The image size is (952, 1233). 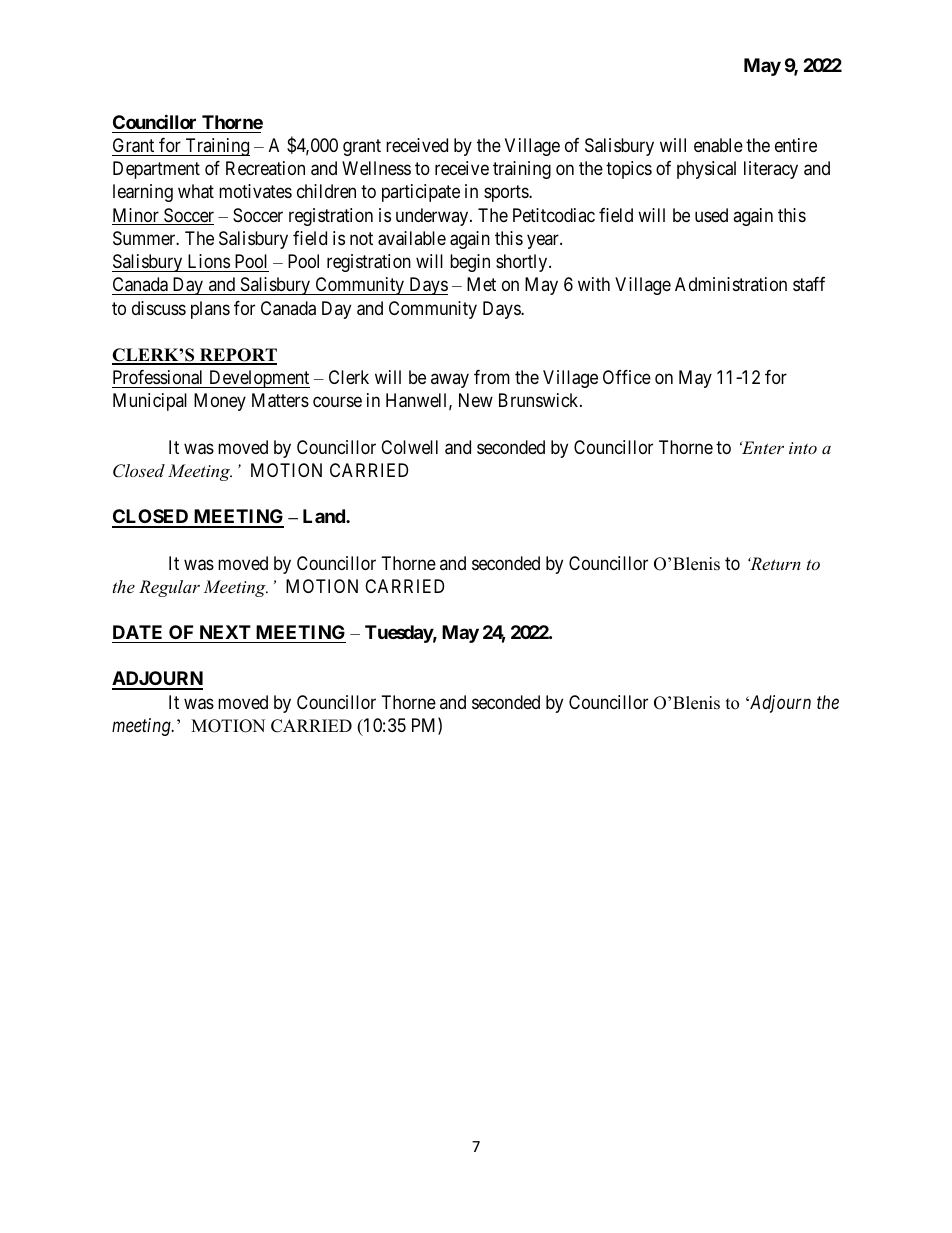 What do you see at coordinates (706, 170) in the document?
I see `physical` at bounding box center [706, 170].
